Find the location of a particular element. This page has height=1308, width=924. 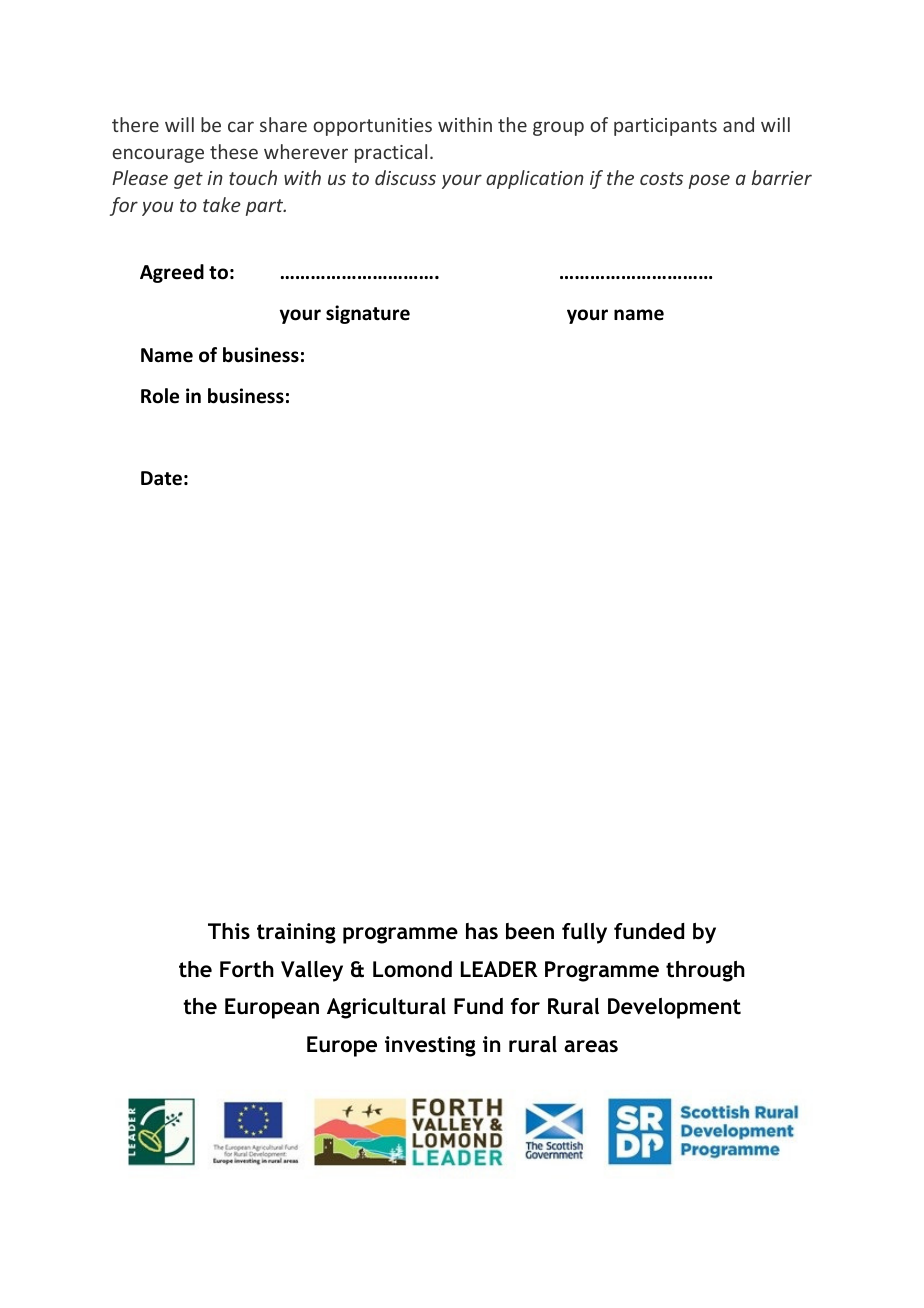

these is located at coordinates (234, 151).
